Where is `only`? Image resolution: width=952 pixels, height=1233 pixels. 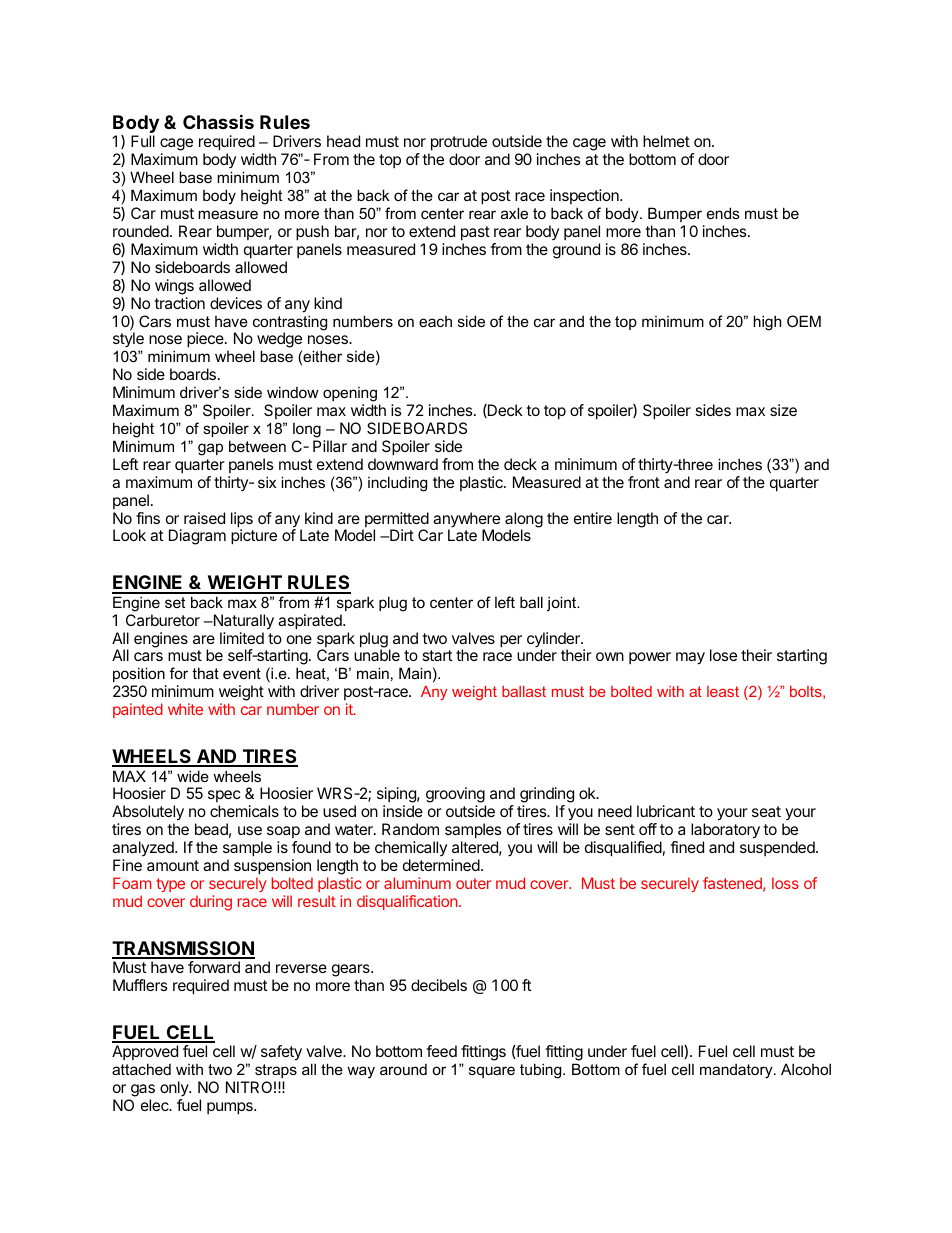 only is located at coordinates (175, 1089).
